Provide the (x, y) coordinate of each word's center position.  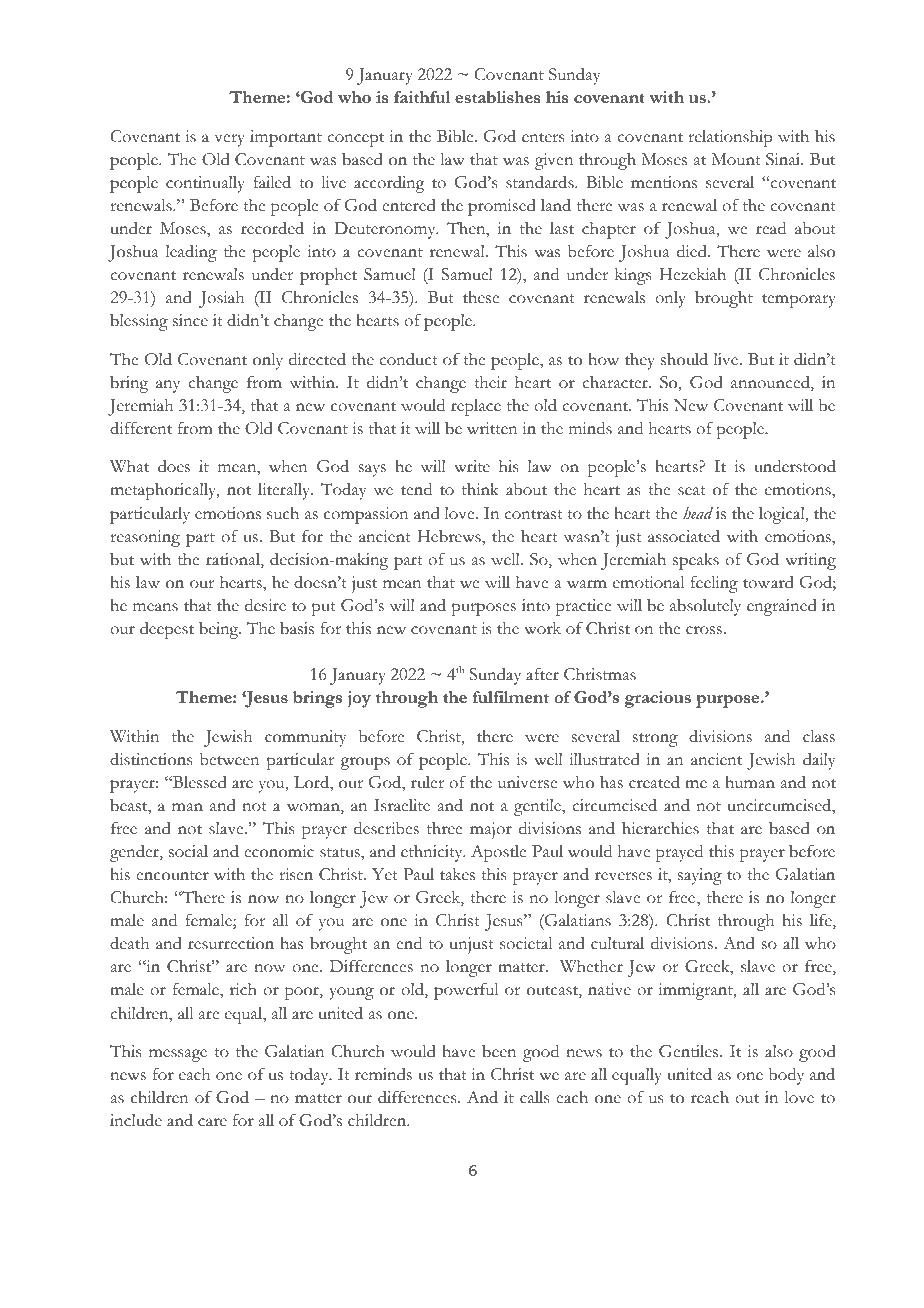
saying (700, 876)
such (283, 513)
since (190, 320)
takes (457, 874)
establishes (497, 97)
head (698, 513)
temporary (799, 301)
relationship (730, 138)
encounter (172, 876)
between (230, 759)
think (480, 489)
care (212, 1122)
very (230, 140)
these (481, 297)
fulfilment (511, 697)
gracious (658, 699)
